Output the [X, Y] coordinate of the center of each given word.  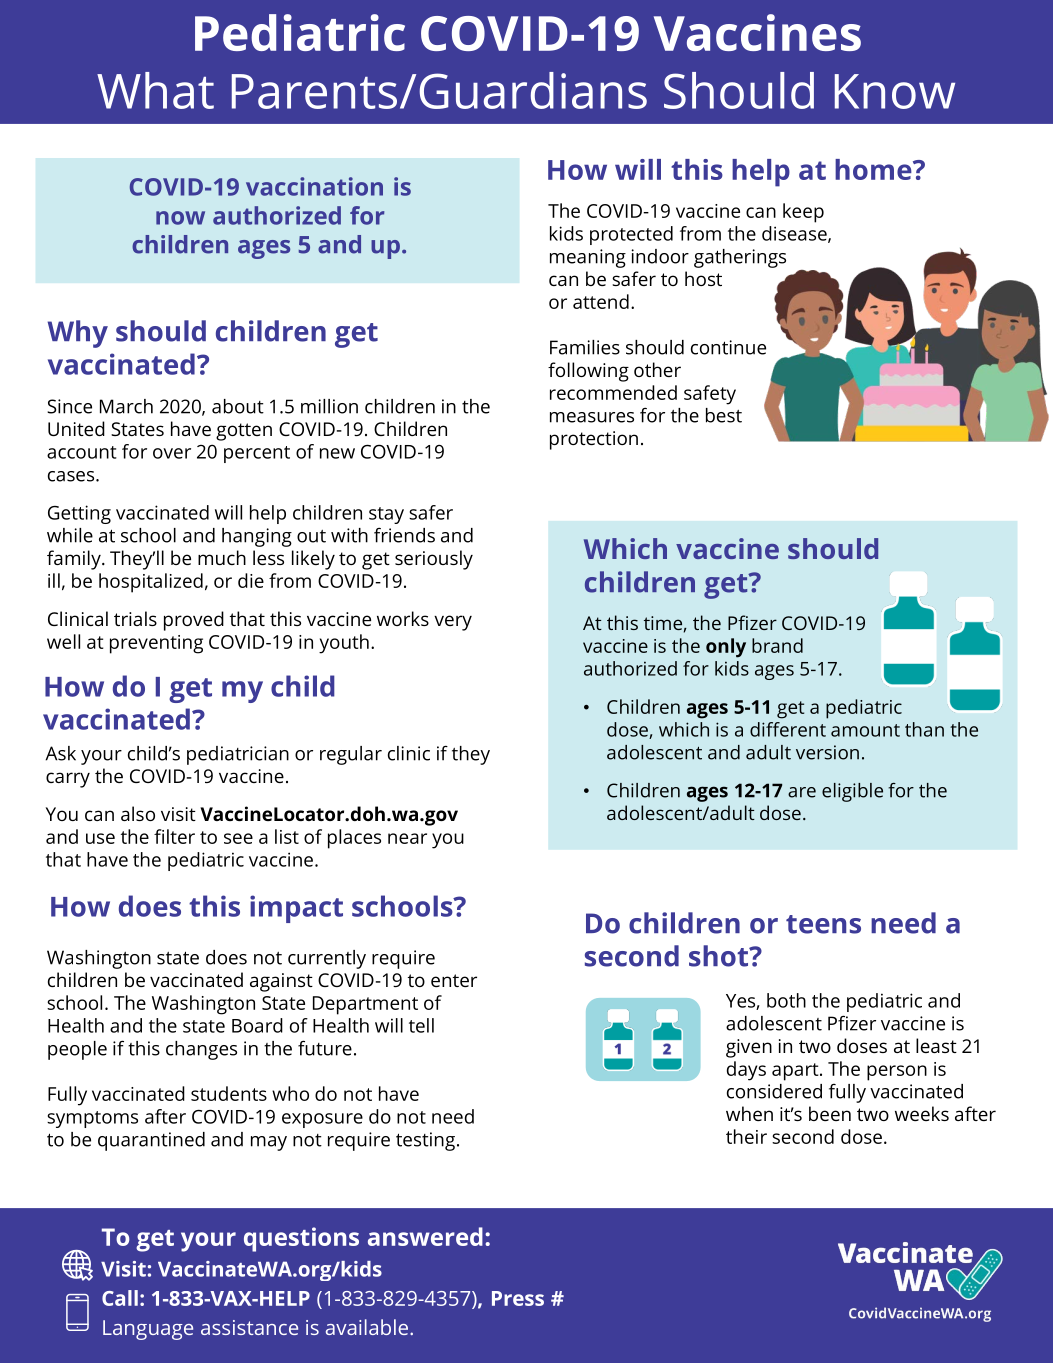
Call [120, 1298]
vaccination [314, 186]
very [453, 623]
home [874, 169]
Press [518, 1298]
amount [865, 730]
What [155, 90]
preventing [156, 644]
